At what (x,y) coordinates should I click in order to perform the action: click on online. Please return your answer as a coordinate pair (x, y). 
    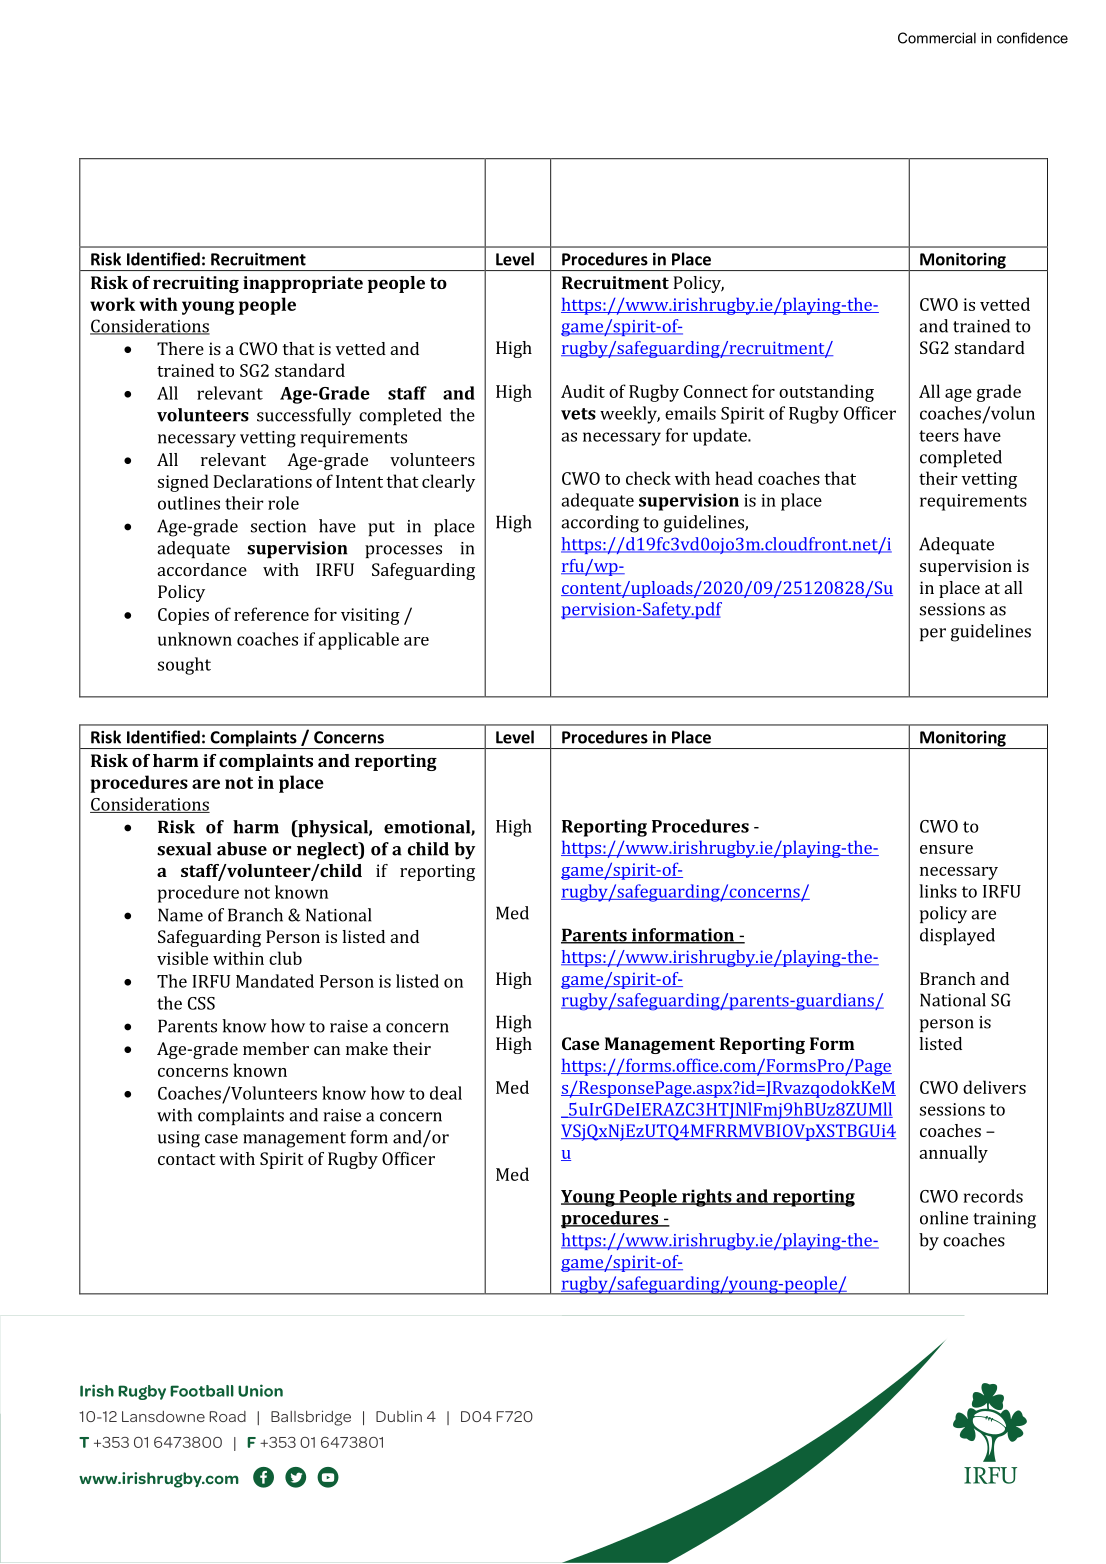
    Looking at the image, I should click on (944, 1218).
